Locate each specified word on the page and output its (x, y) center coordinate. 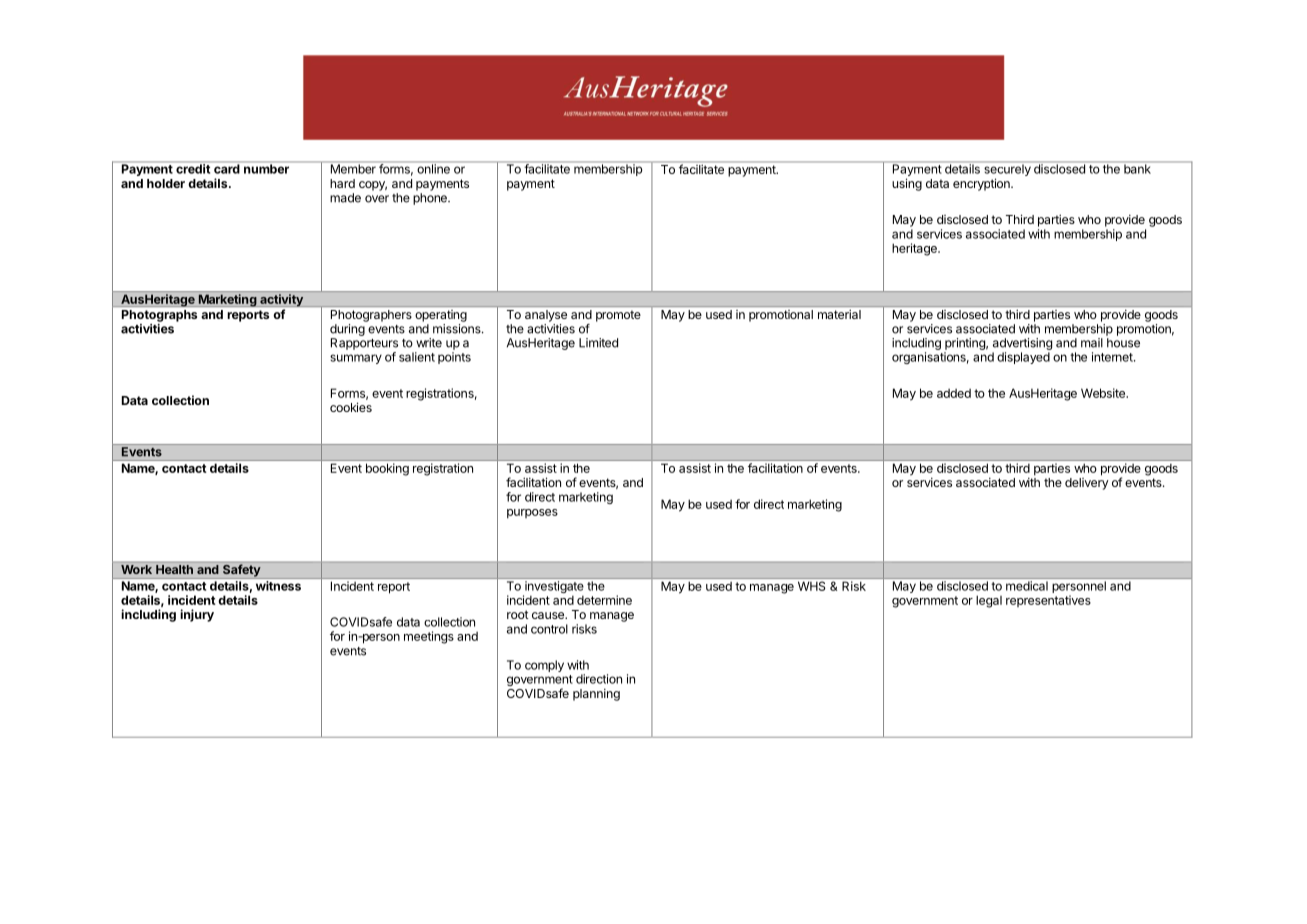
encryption (982, 184)
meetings (429, 637)
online (433, 168)
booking (387, 469)
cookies (351, 407)
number (266, 168)
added (954, 393)
